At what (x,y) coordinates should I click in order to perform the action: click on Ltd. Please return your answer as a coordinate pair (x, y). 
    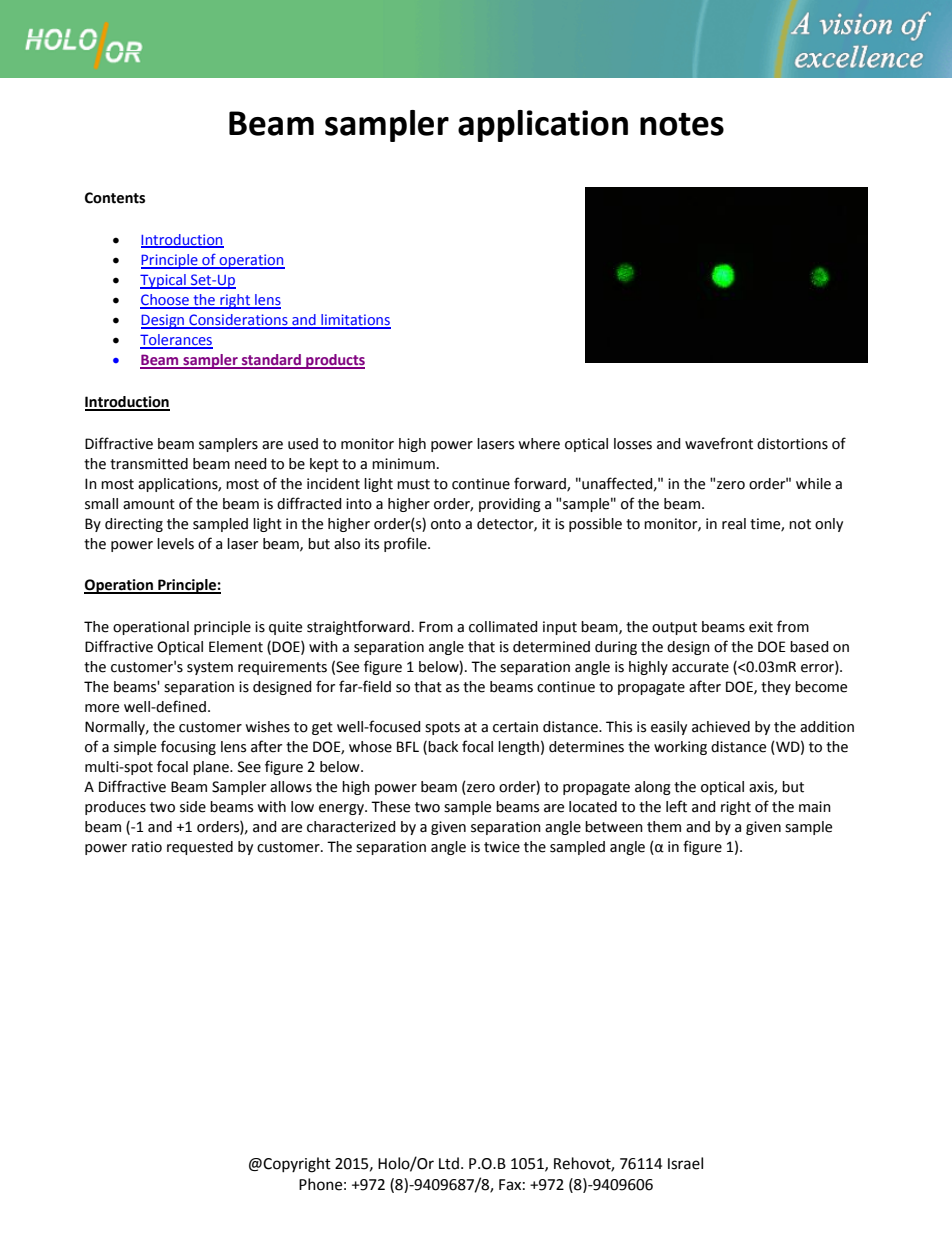
    Looking at the image, I should click on (449, 1163).
